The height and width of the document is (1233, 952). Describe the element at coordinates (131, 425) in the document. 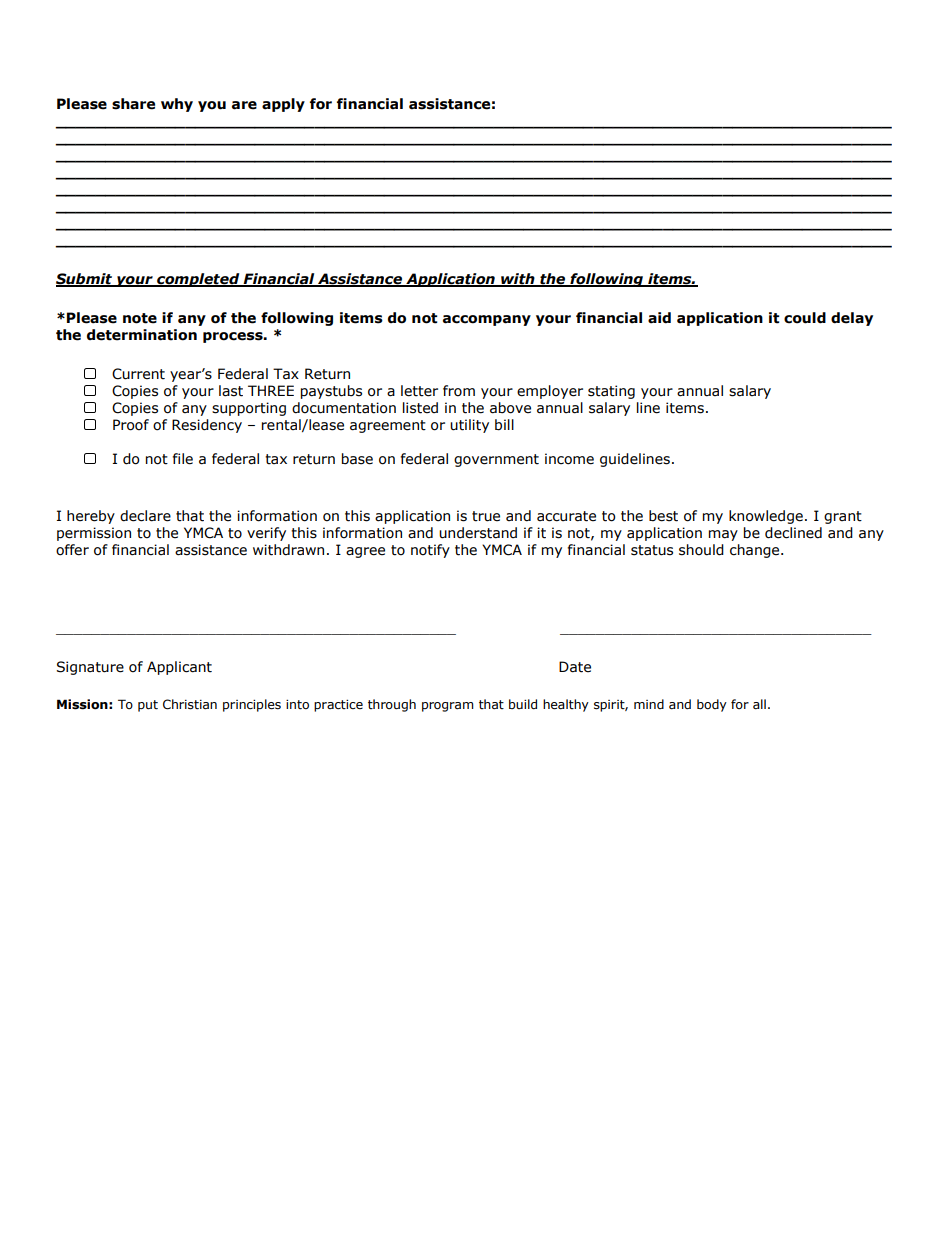

I see `Proof` at that location.
